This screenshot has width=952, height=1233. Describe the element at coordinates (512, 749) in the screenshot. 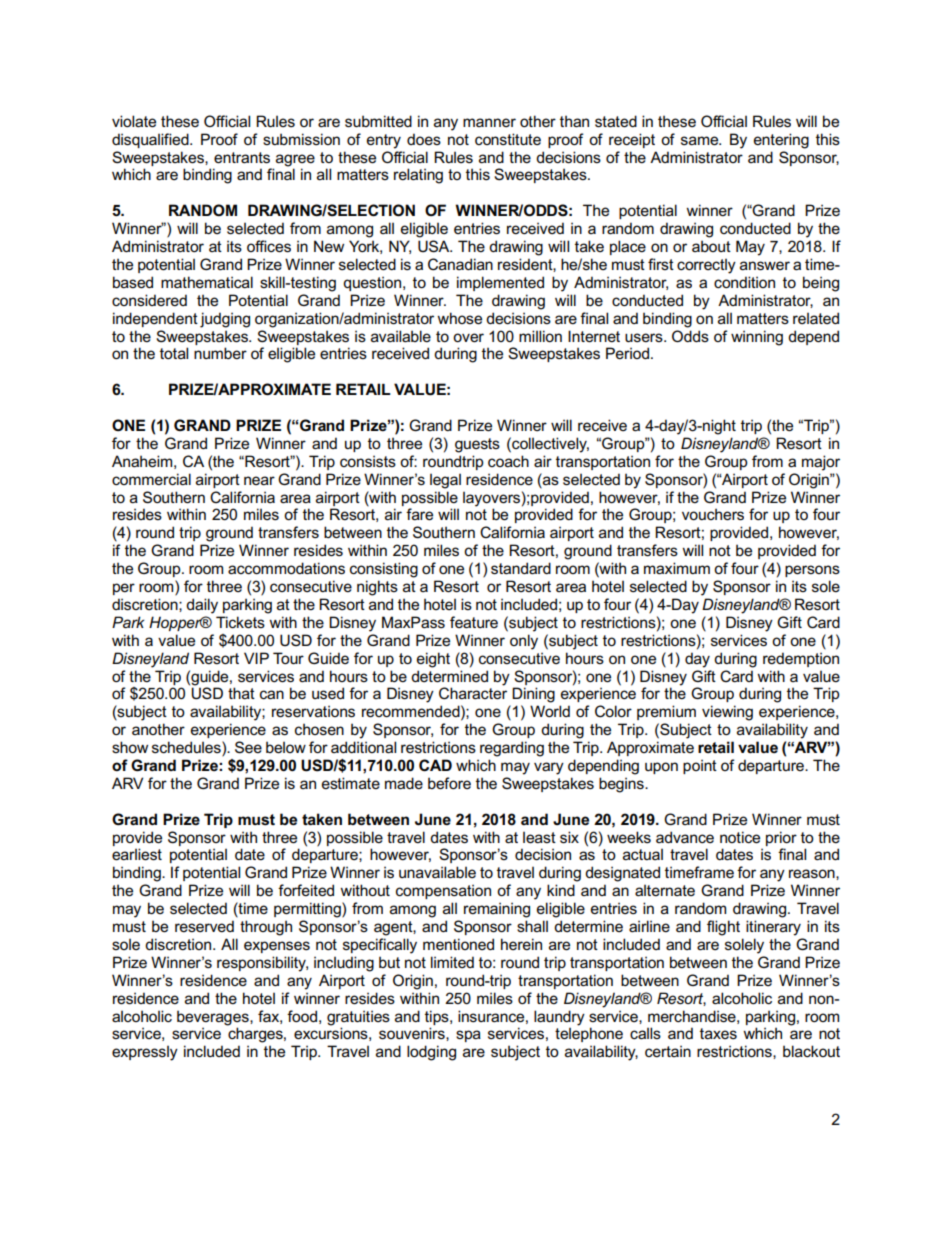

I see `regarding` at that location.
